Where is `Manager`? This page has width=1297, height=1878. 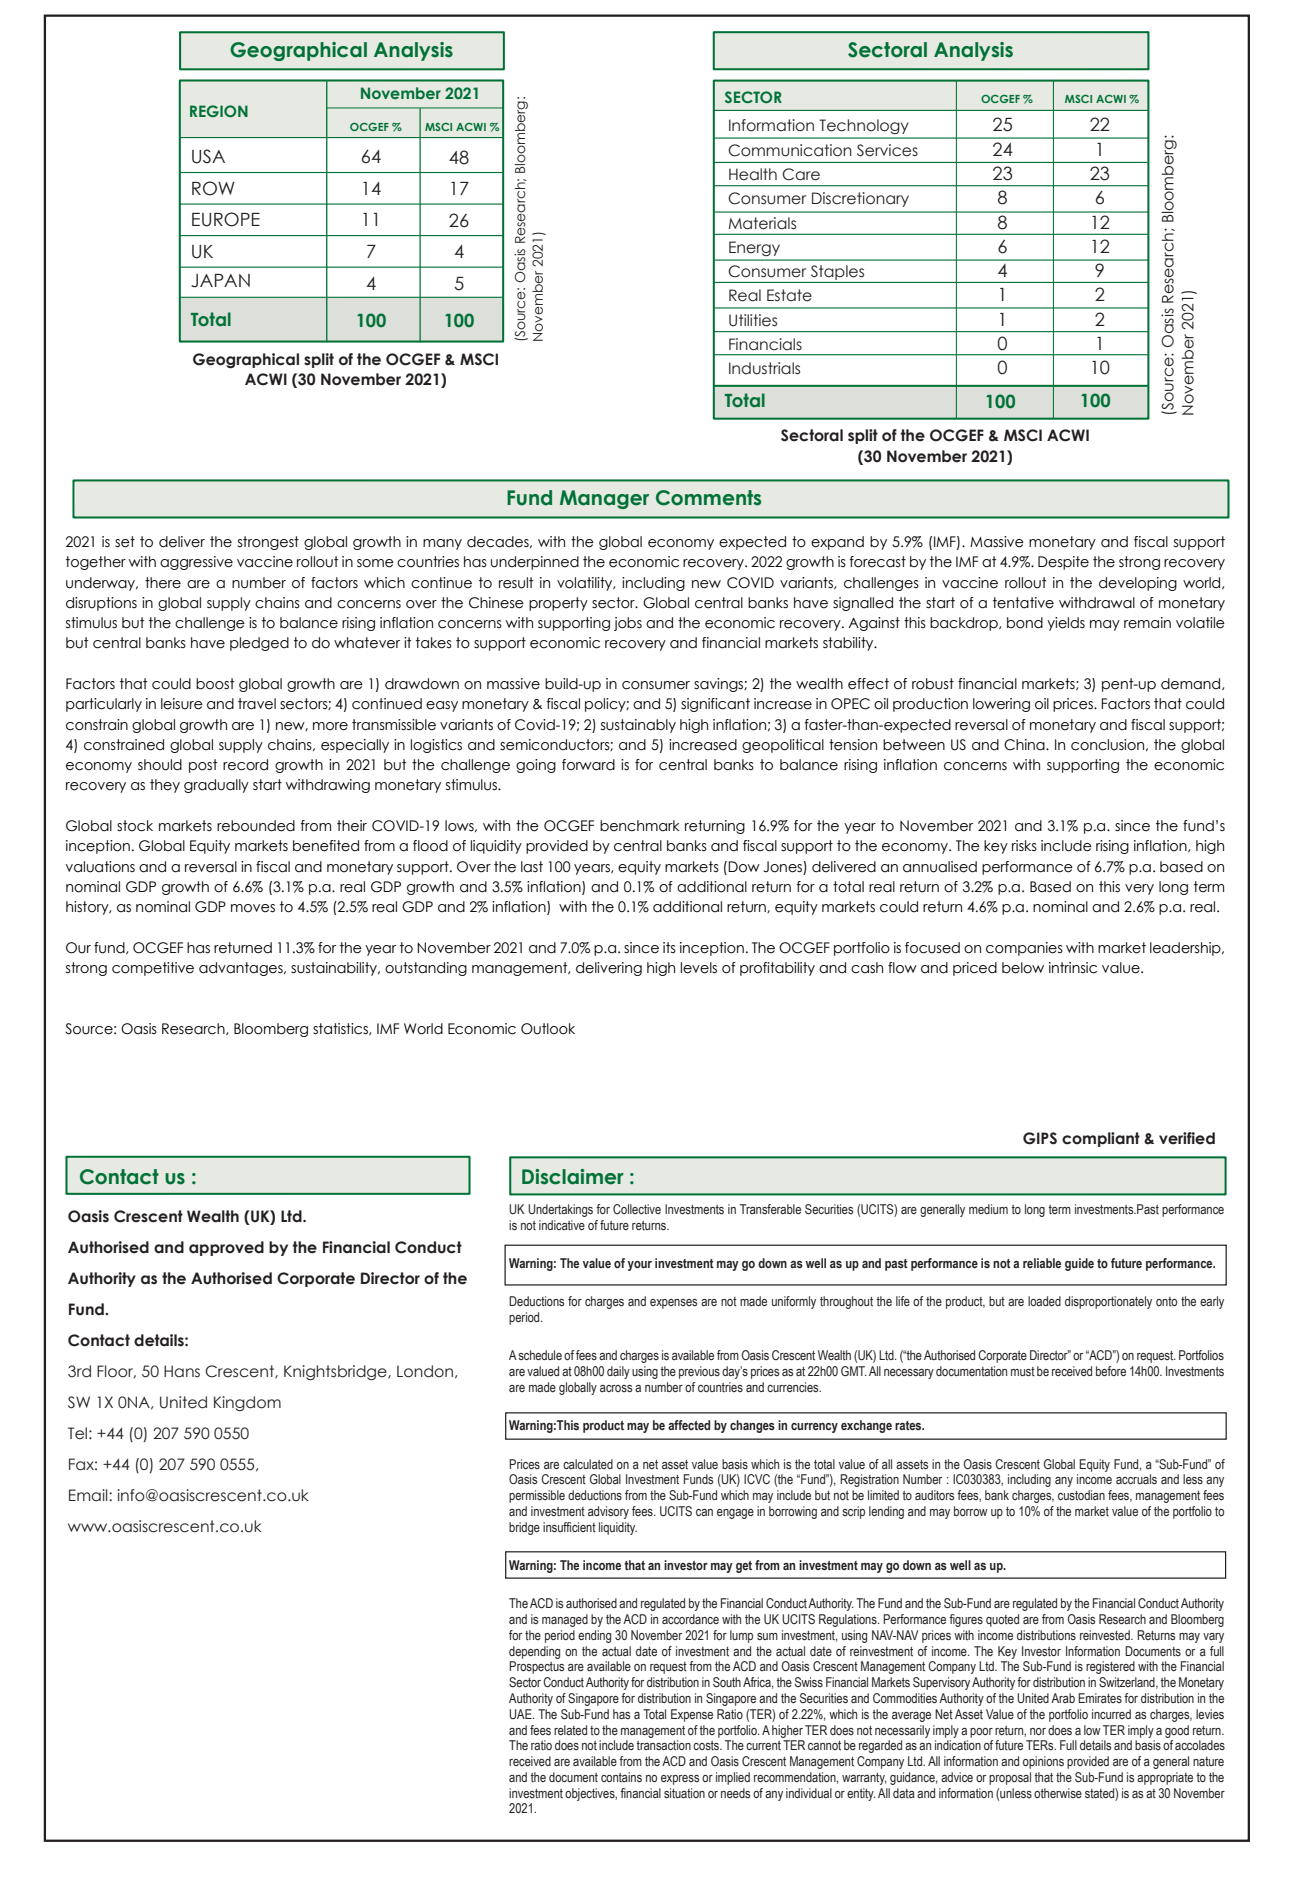 Manager is located at coordinates (604, 499).
